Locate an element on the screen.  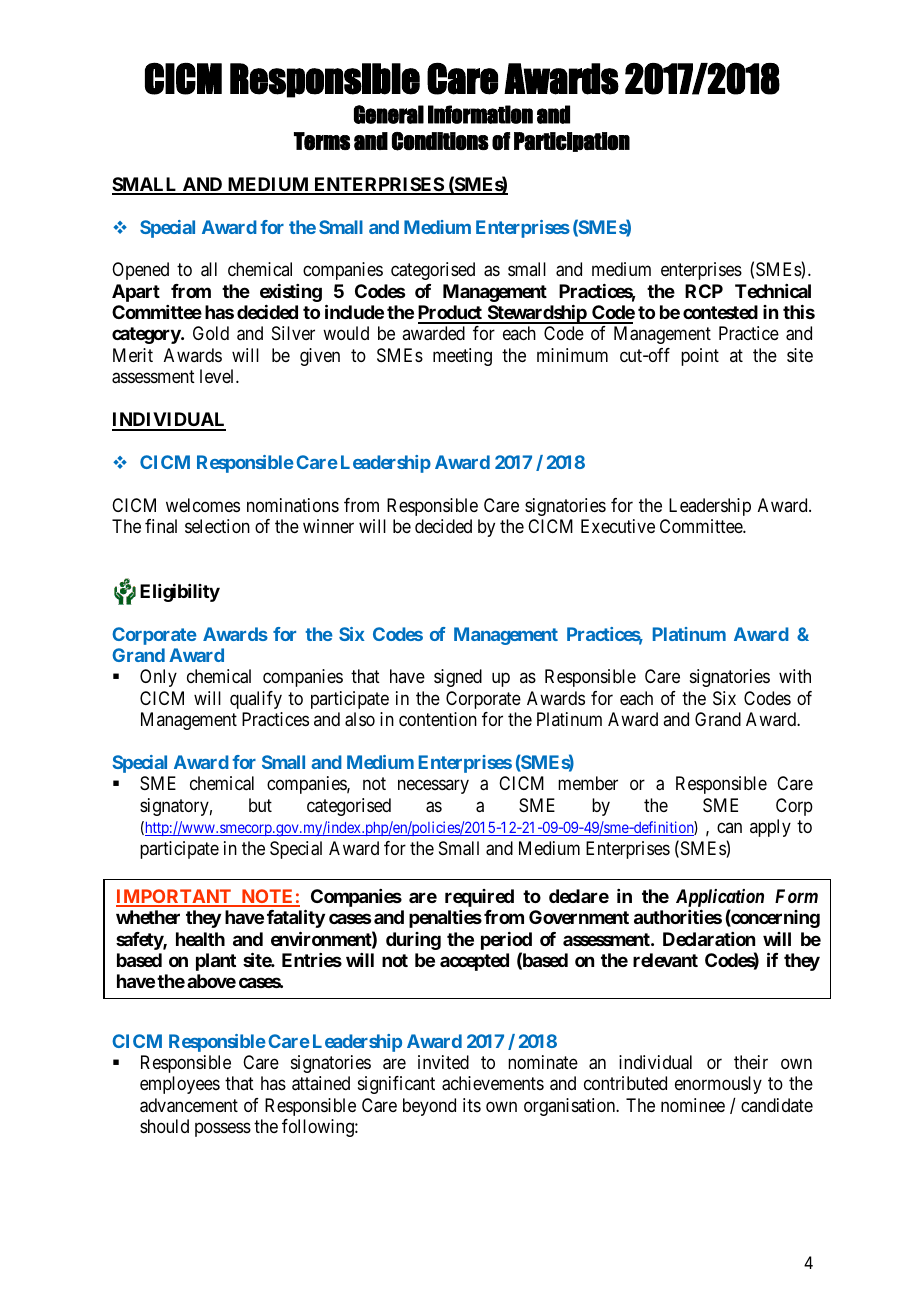
IMPORTANT is located at coordinates (175, 897).
